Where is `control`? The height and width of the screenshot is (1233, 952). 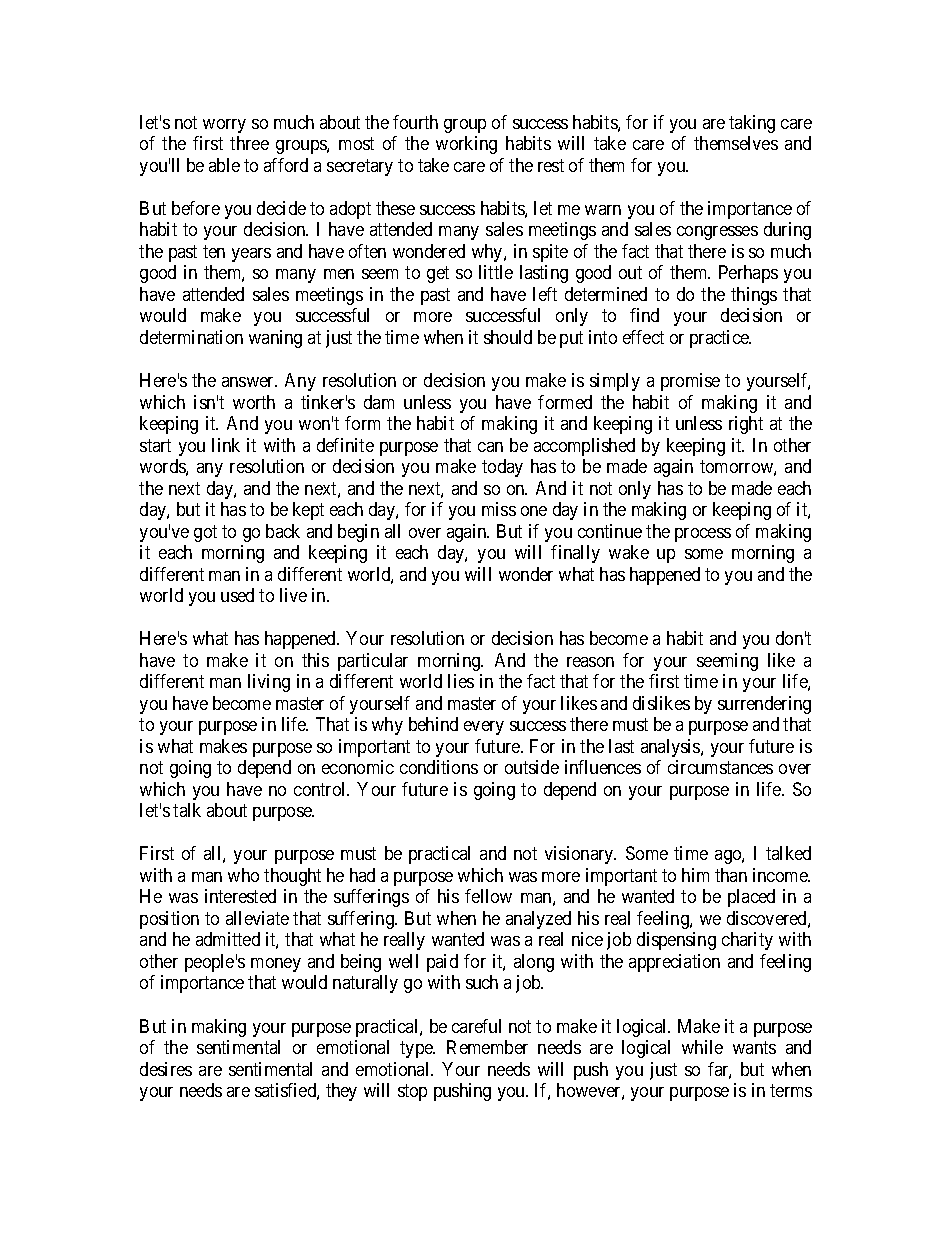 control is located at coordinates (321, 789).
